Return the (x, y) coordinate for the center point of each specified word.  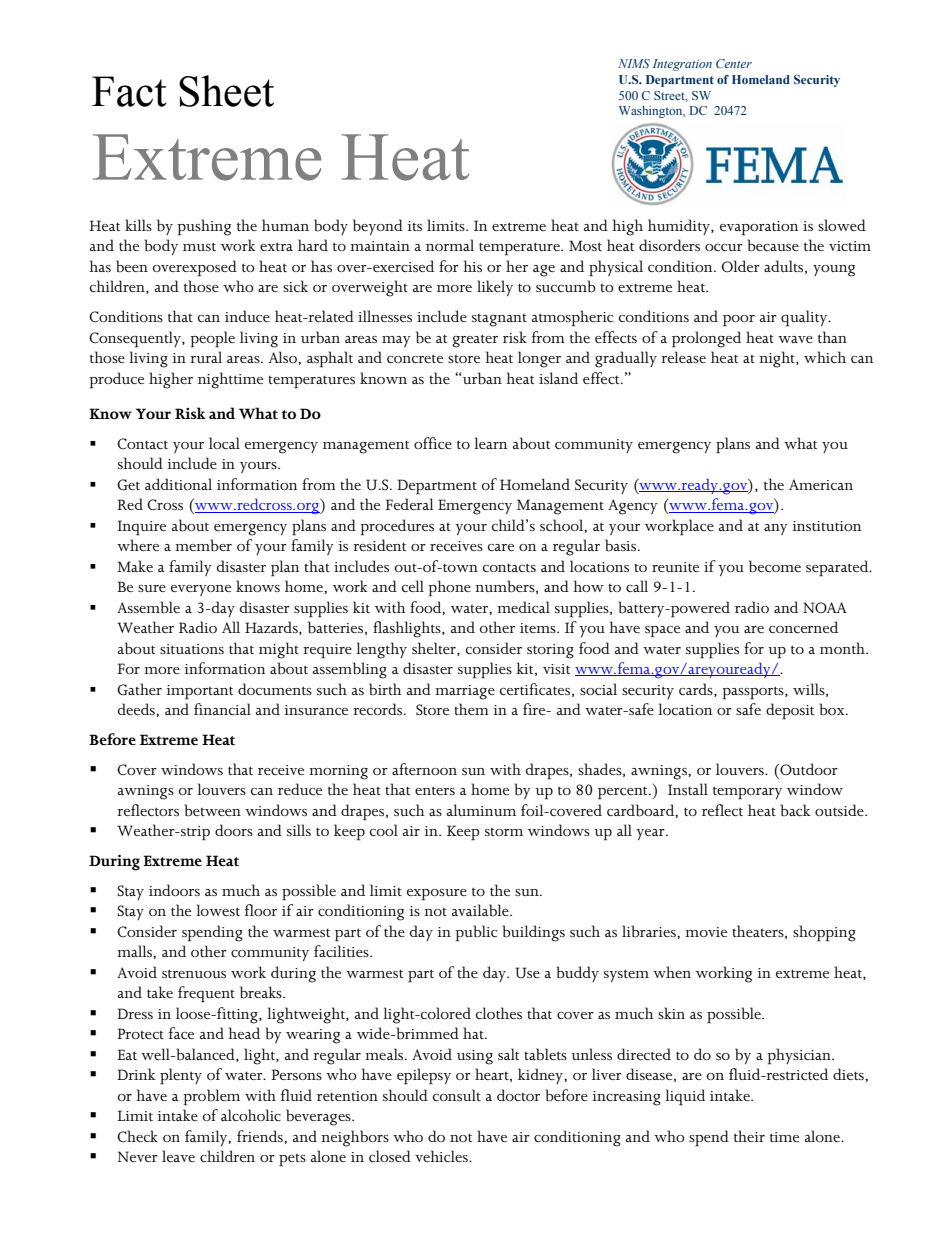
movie (706, 932)
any (776, 529)
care (501, 547)
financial (222, 709)
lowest (218, 910)
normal (450, 245)
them (471, 709)
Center (734, 63)
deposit (790, 711)
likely (495, 288)
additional (178, 484)
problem (211, 1097)
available (481, 910)
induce (247, 316)
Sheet (226, 91)
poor (739, 321)
